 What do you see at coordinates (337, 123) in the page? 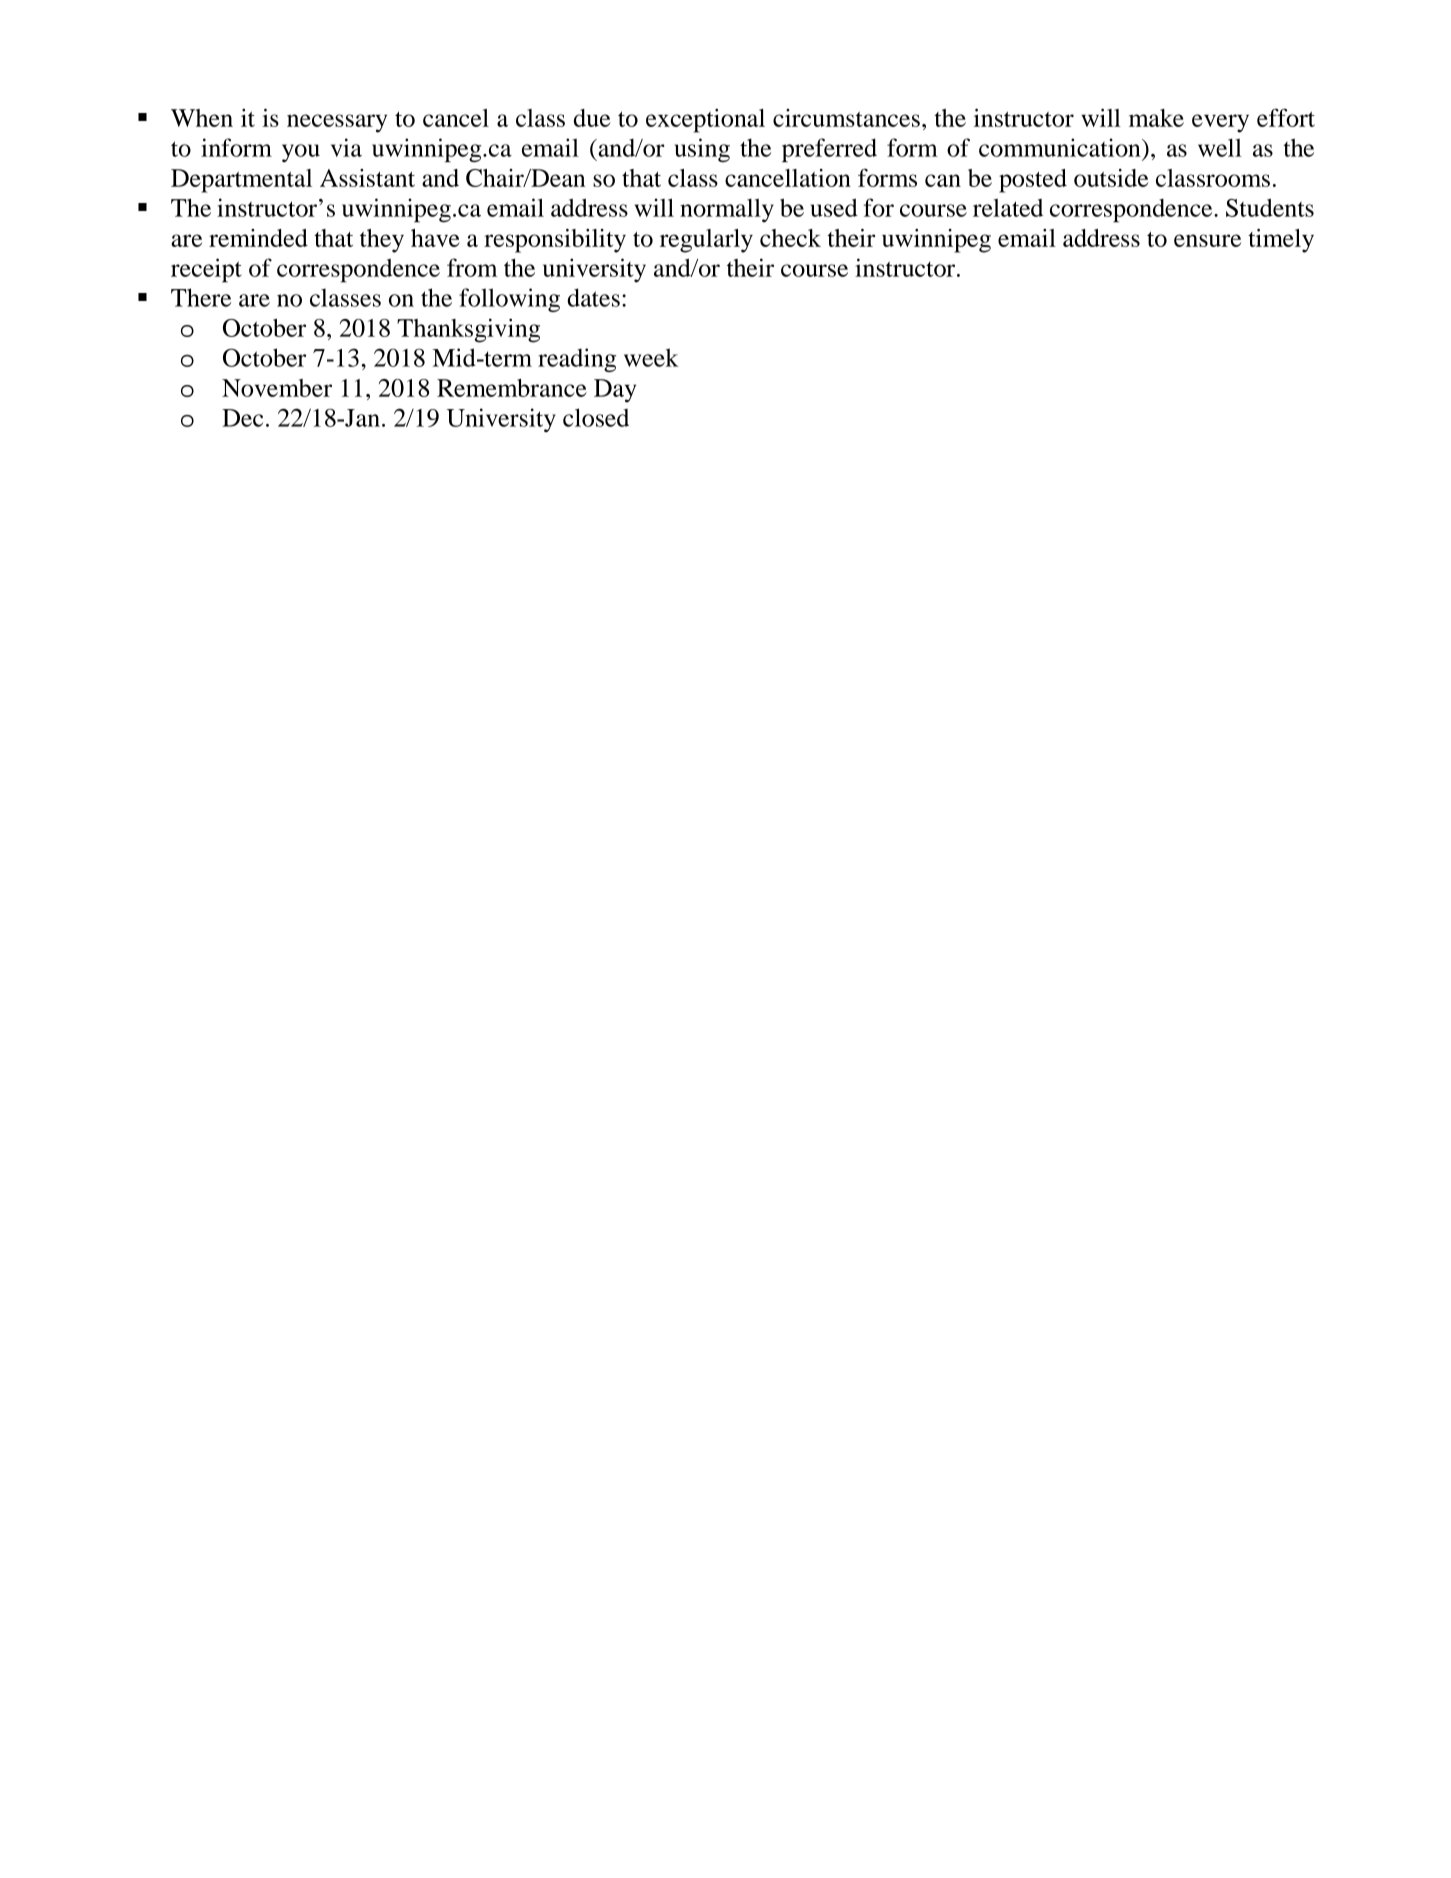
I see `necessary` at bounding box center [337, 123].
